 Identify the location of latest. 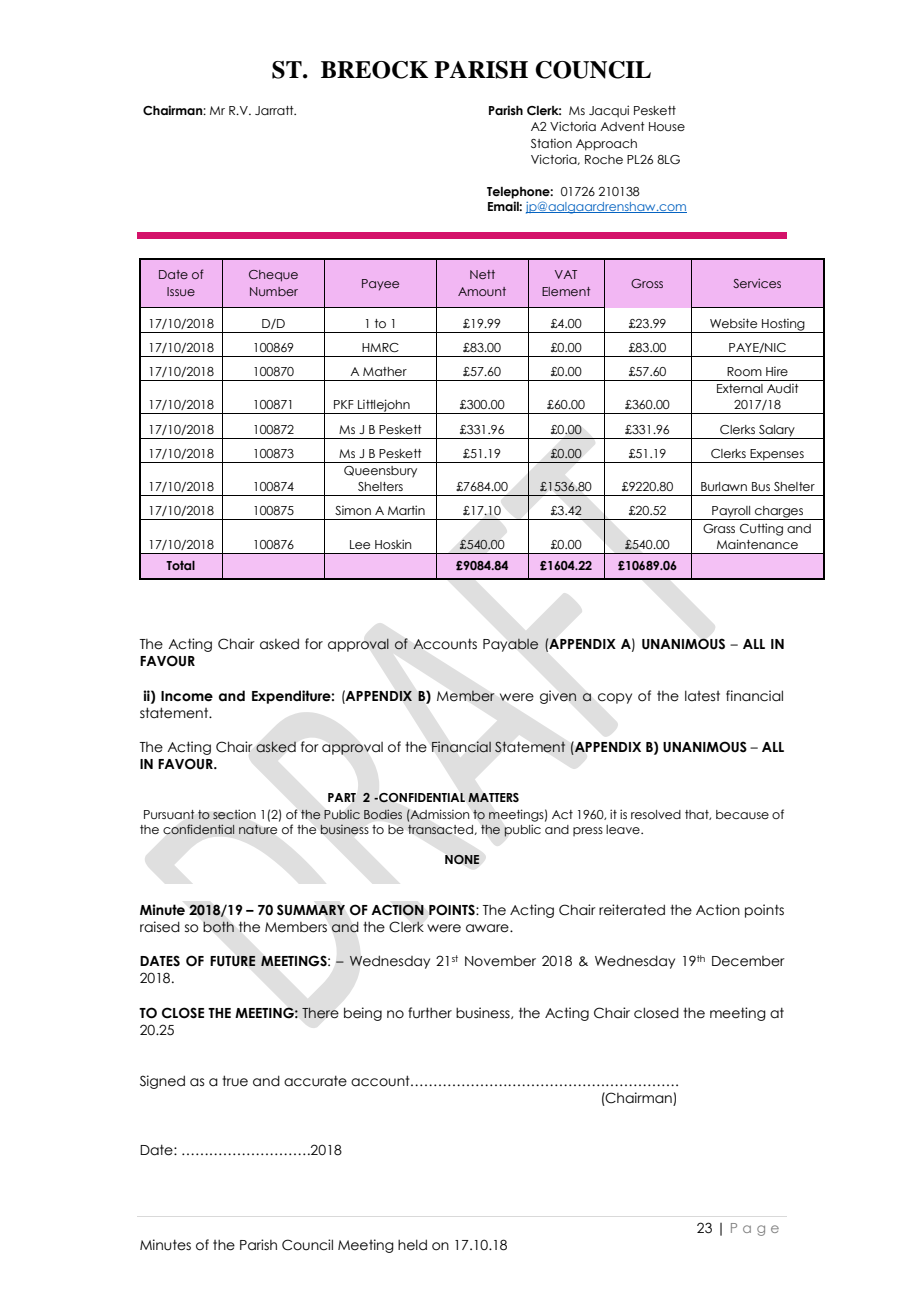
(702, 696).
